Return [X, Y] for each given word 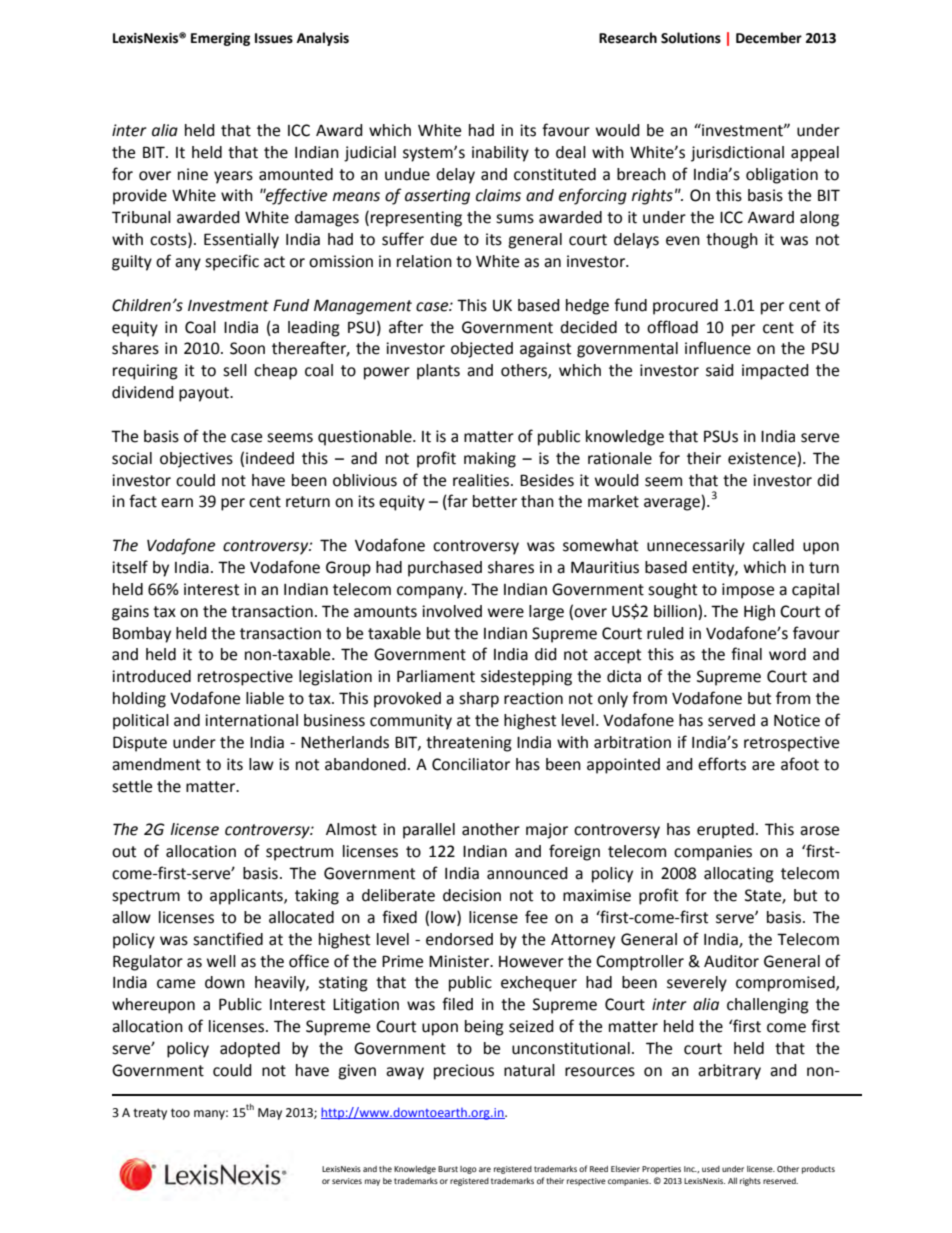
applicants [247, 897]
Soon [247, 348]
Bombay [142, 635]
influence [718, 348]
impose [748, 591]
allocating [739, 875]
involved [452, 611]
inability [500, 154]
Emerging [220, 39]
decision [472, 895]
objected [482, 350]
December [769, 38]
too [180, 1113]
